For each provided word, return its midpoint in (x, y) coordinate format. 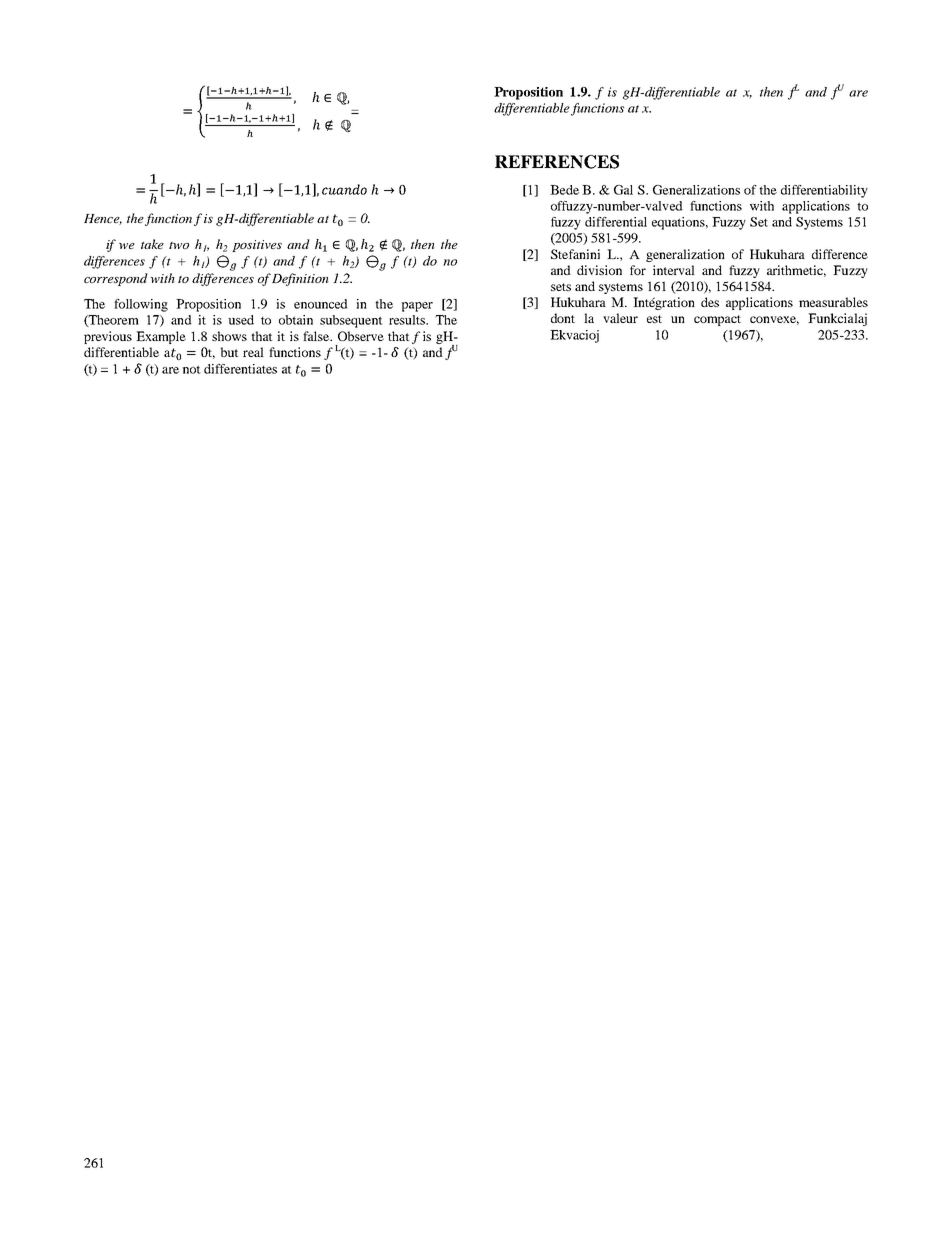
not (191, 369)
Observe (361, 336)
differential (616, 222)
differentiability (824, 191)
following (141, 305)
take (152, 244)
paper (417, 307)
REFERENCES (557, 162)
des (710, 302)
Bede (564, 190)
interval (674, 270)
